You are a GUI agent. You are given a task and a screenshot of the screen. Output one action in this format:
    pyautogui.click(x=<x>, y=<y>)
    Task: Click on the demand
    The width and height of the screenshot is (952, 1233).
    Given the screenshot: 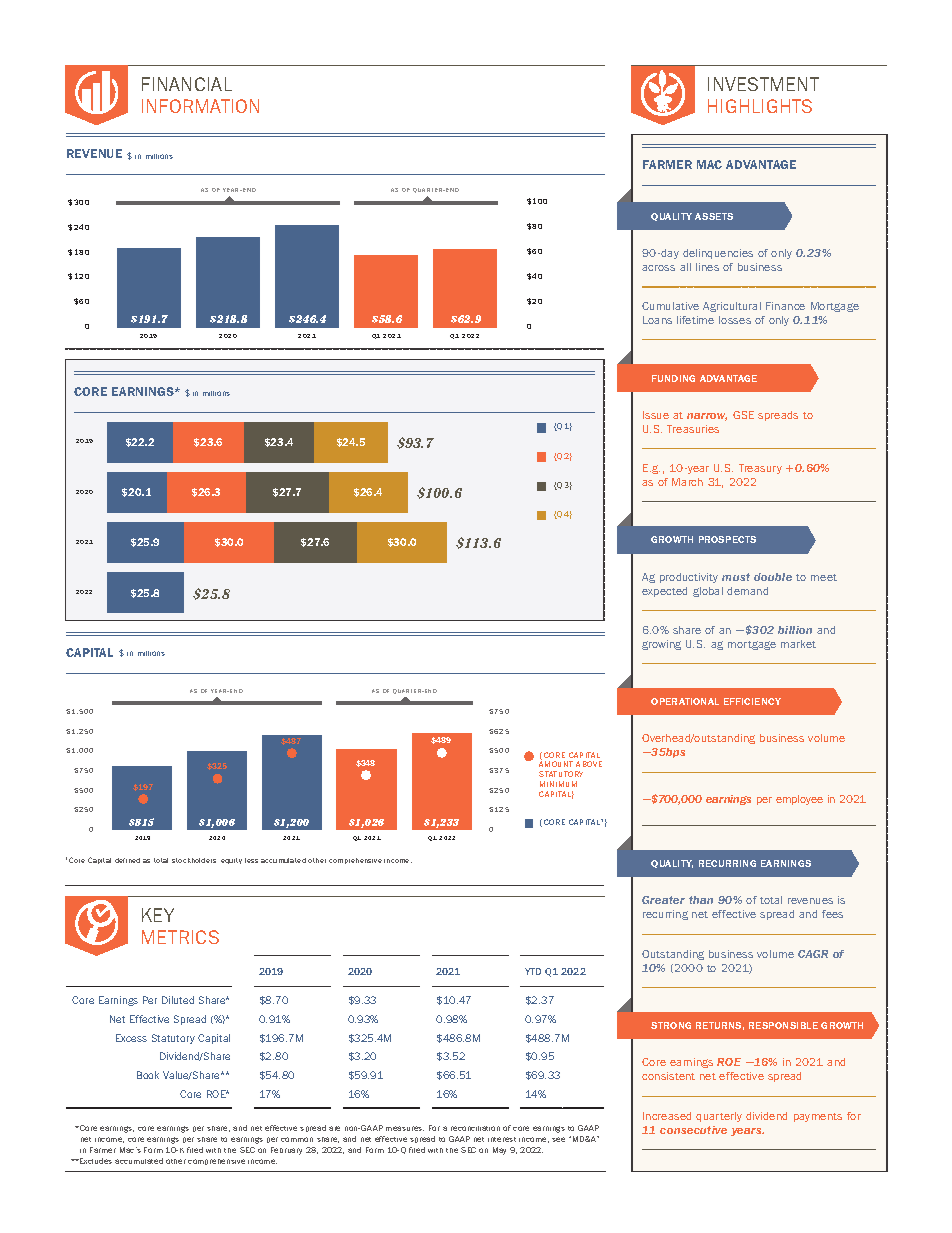 What is the action you would take?
    pyautogui.click(x=747, y=591)
